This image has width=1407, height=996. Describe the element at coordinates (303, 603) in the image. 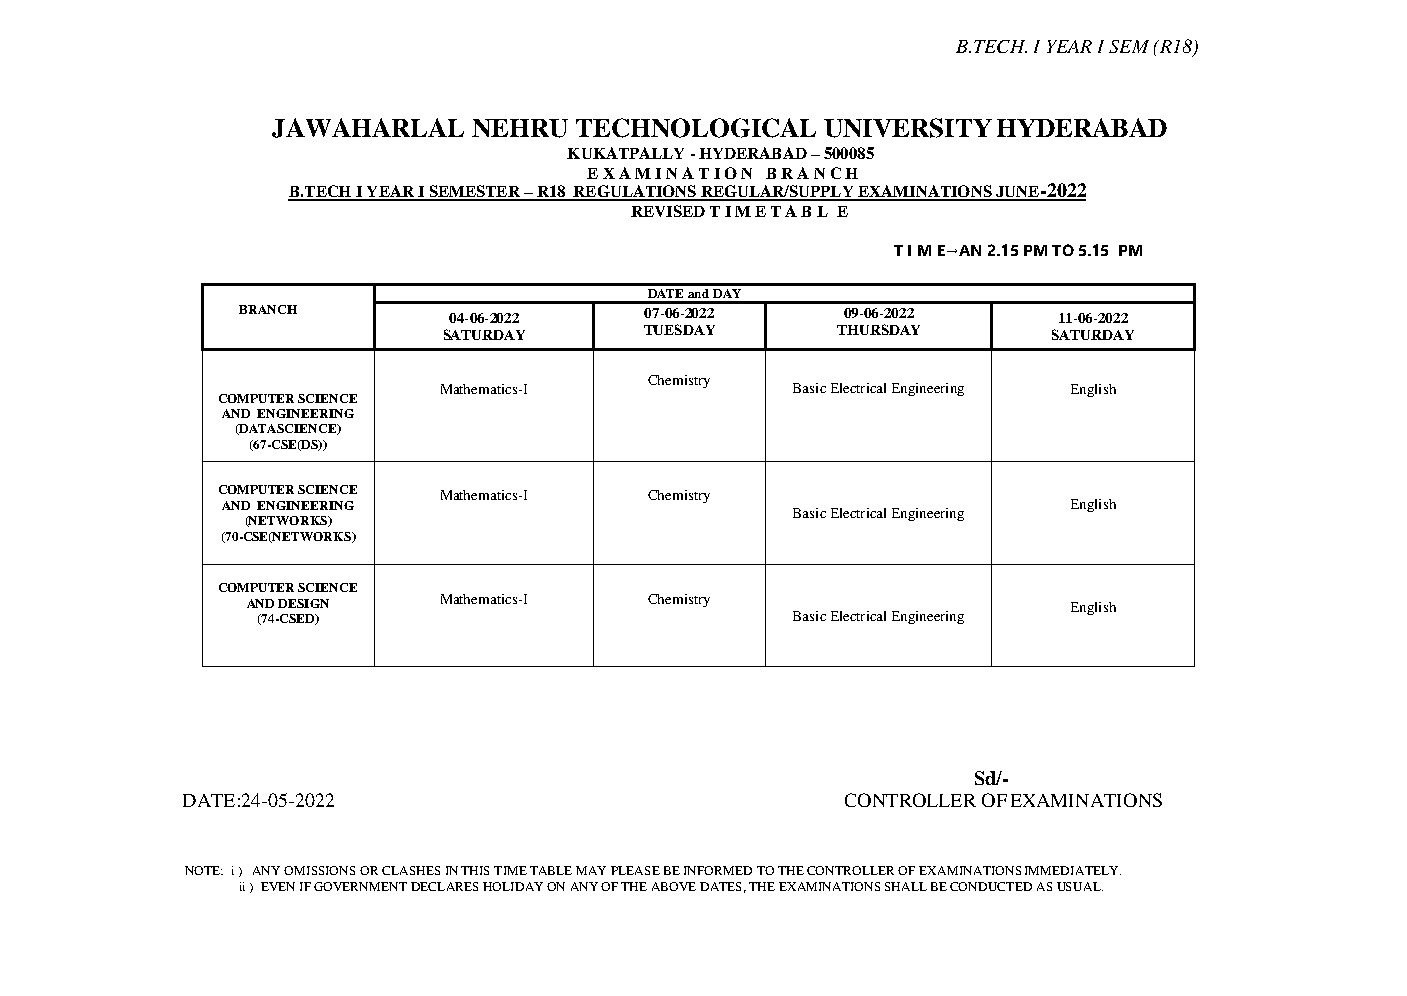

I see `DESIGN` at that location.
